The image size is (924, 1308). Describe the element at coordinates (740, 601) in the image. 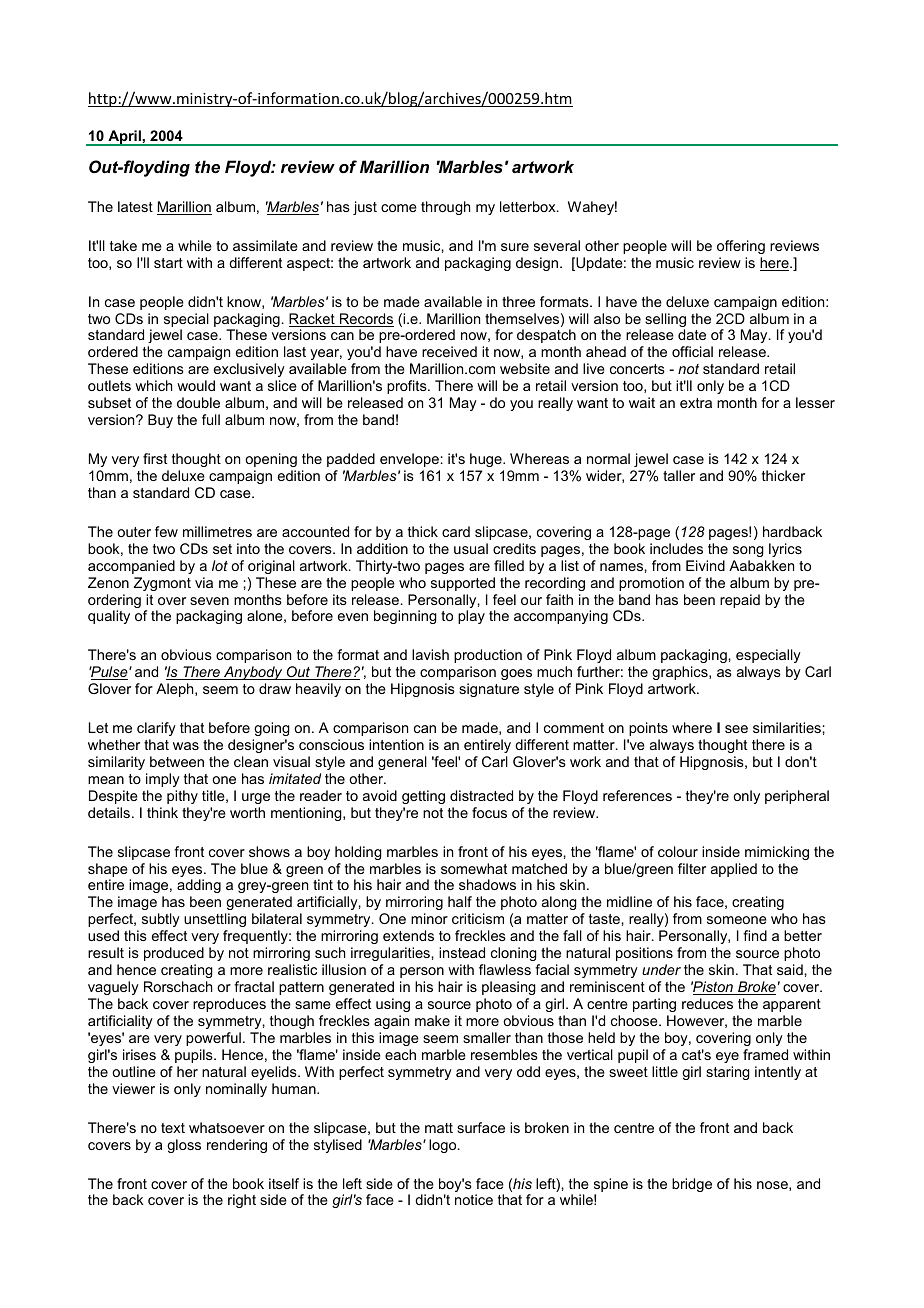

I see `repaid` at that location.
